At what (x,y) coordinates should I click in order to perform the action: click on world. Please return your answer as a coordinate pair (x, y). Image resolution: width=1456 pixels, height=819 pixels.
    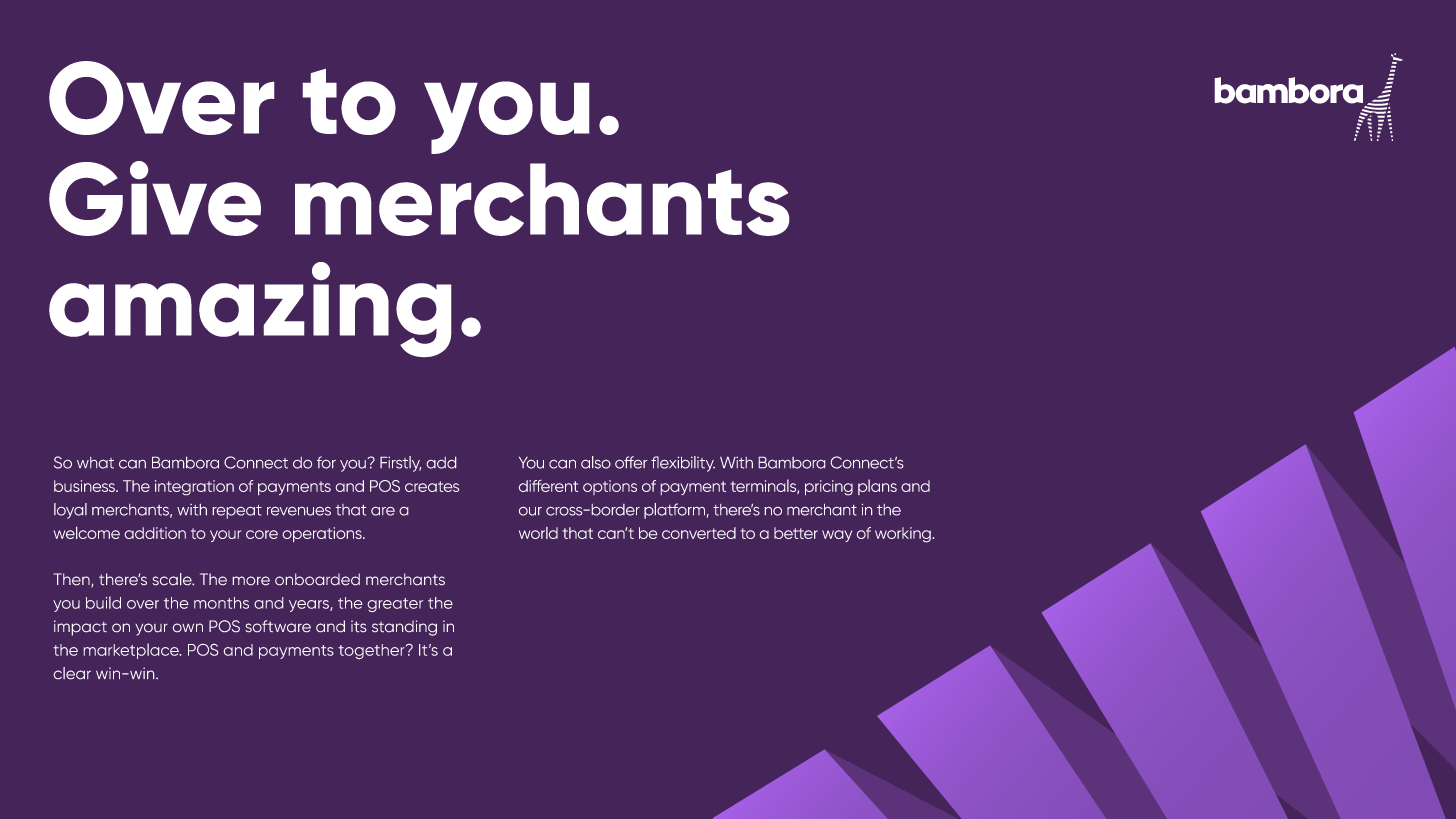
    Looking at the image, I should click on (538, 533).
